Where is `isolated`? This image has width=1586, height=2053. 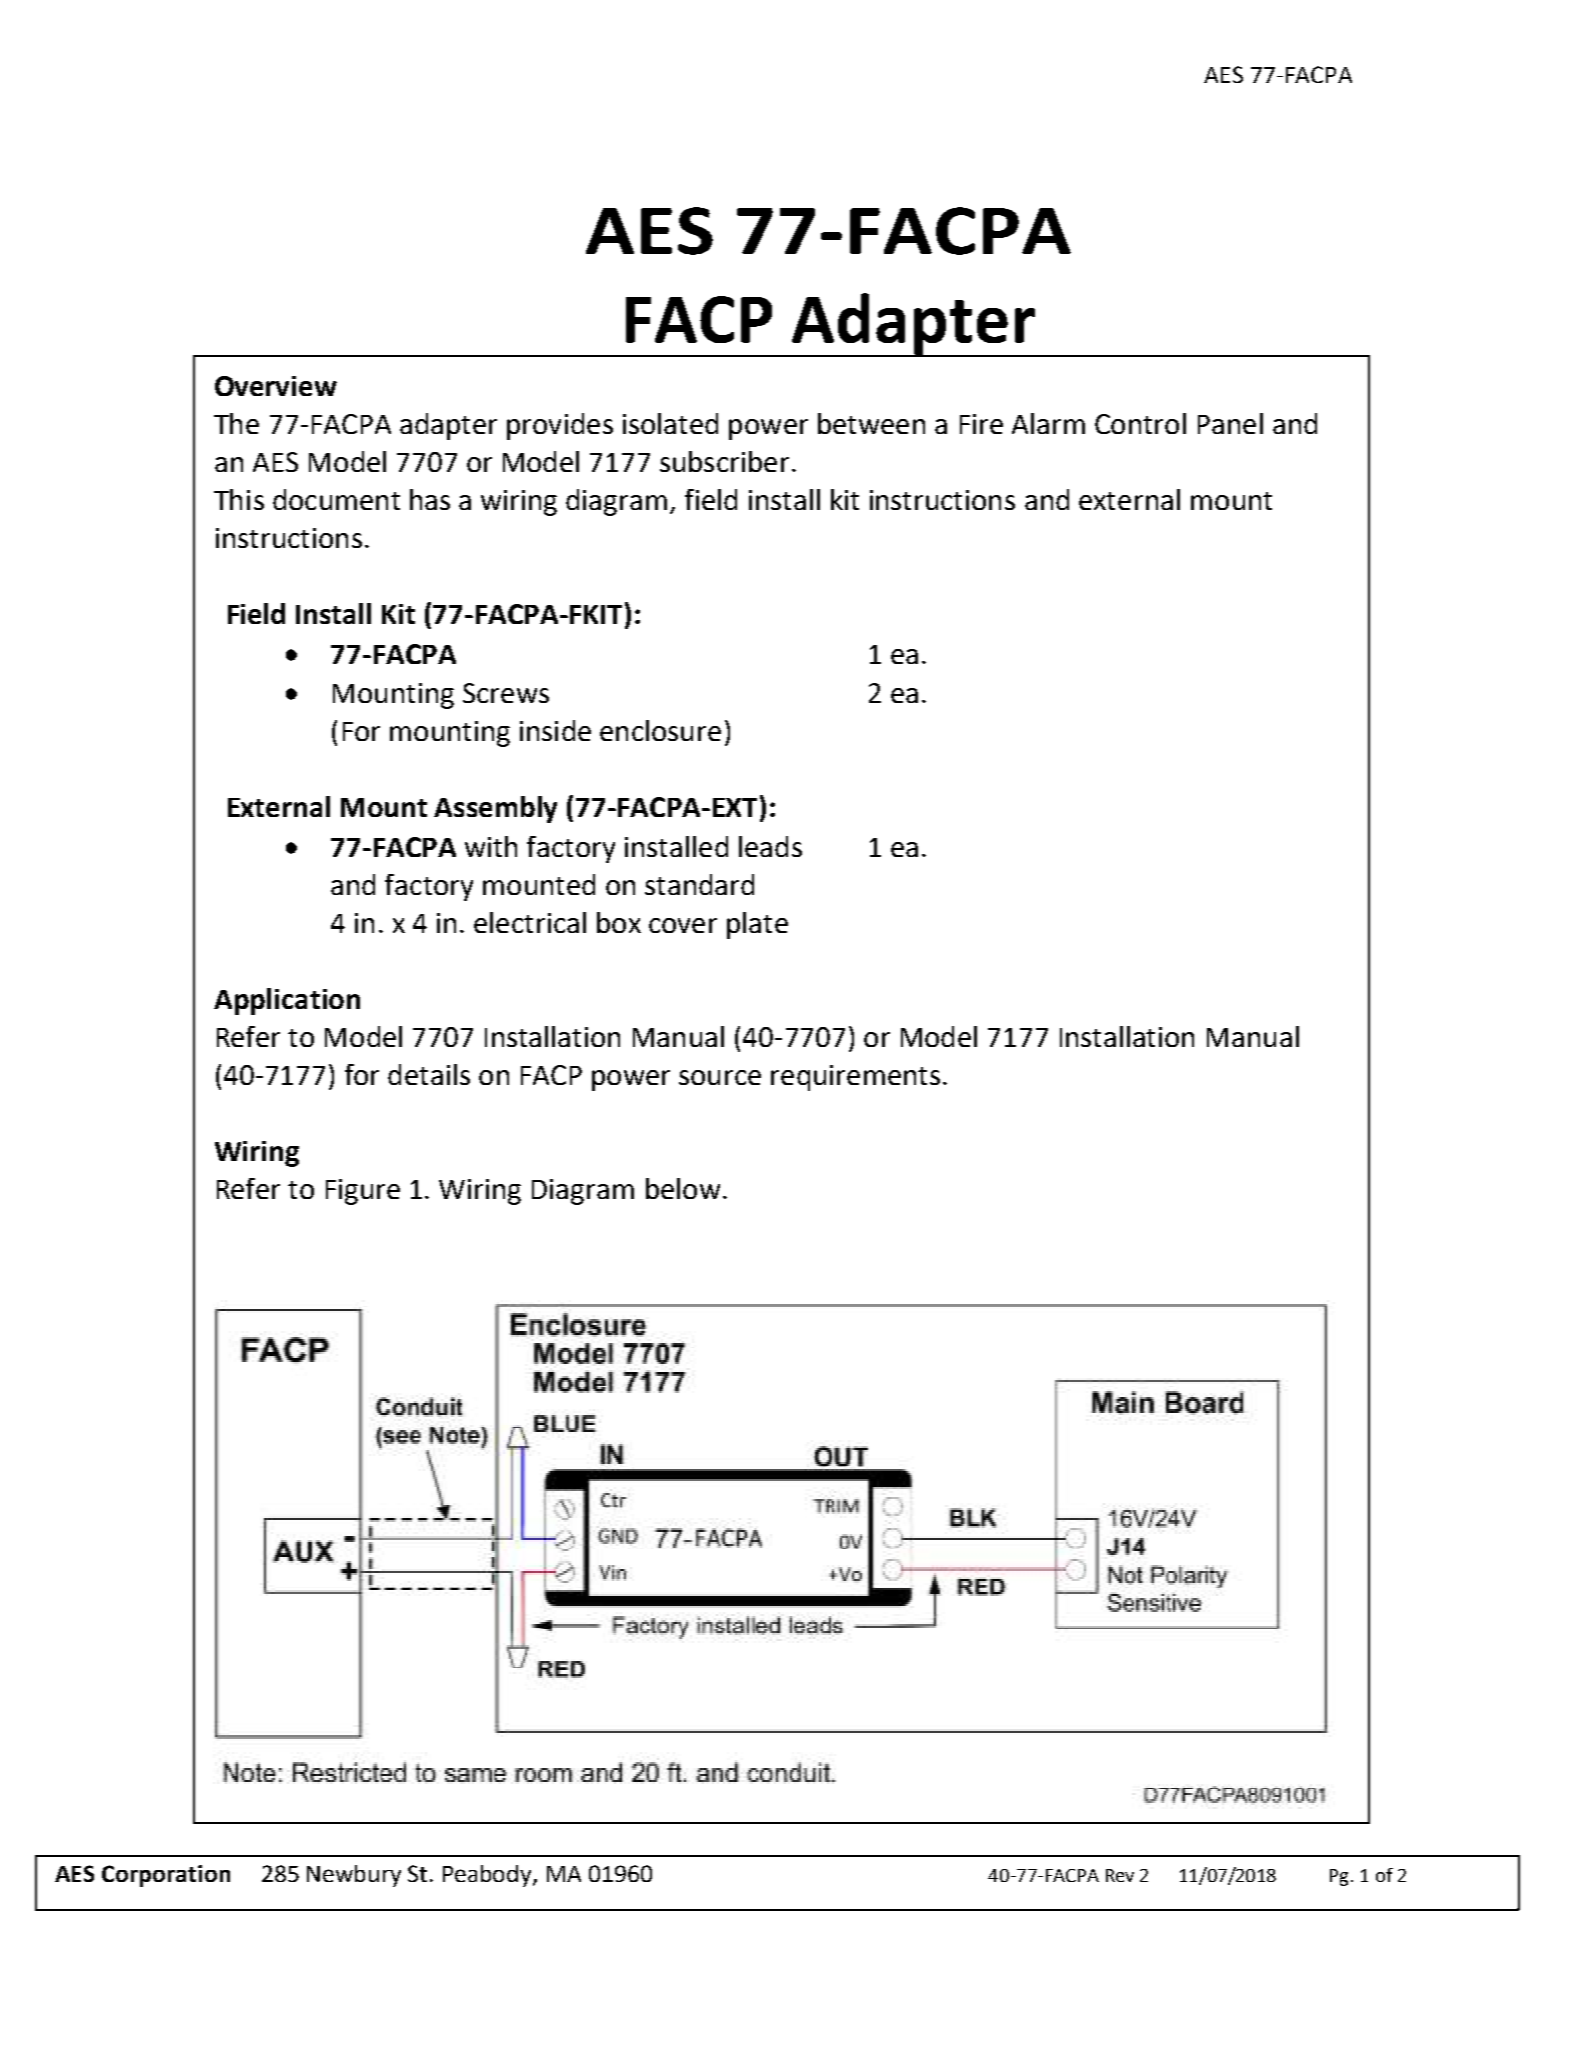
isolated is located at coordinates (670, 423).
